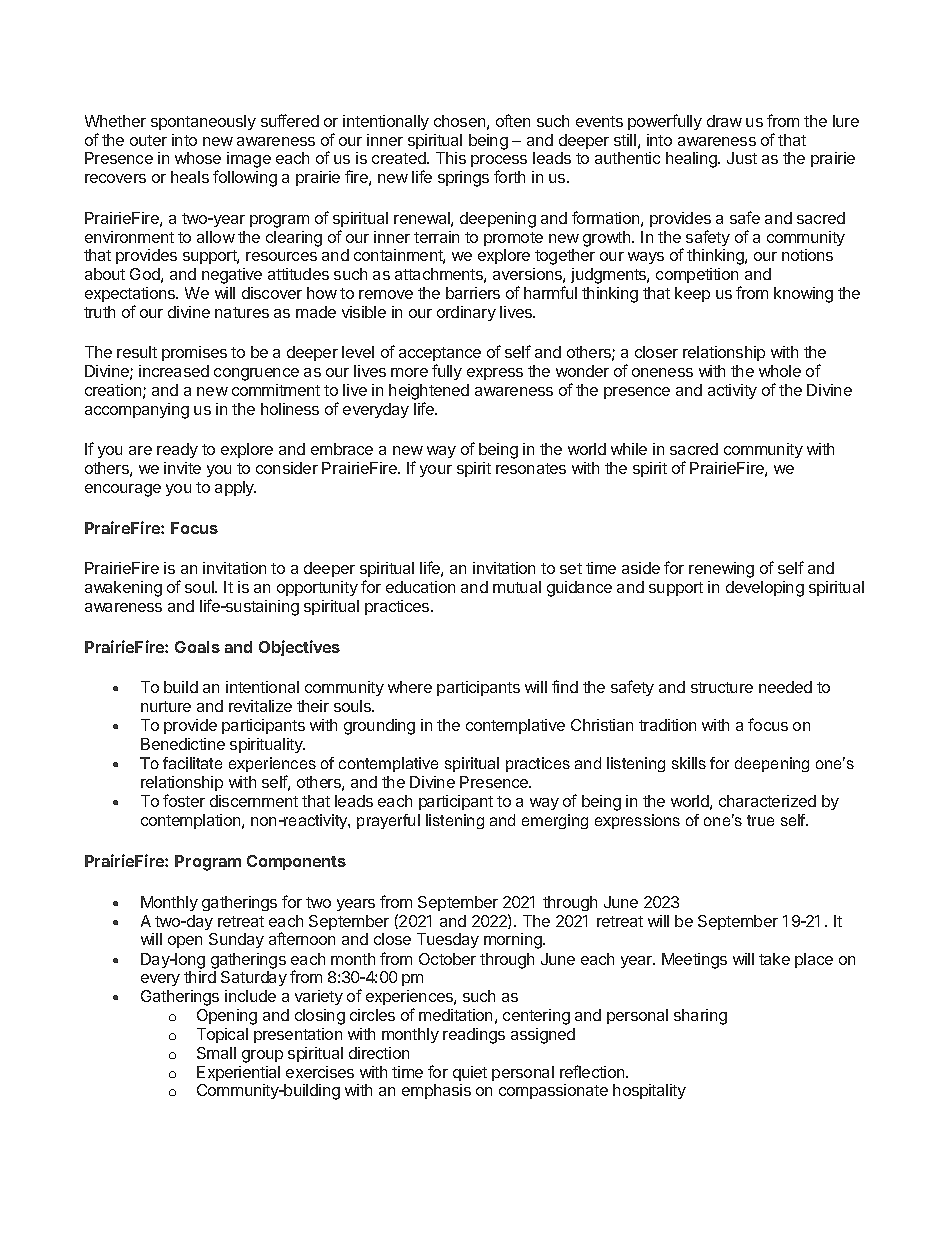  I want to click on increased, so click(174, 371).
